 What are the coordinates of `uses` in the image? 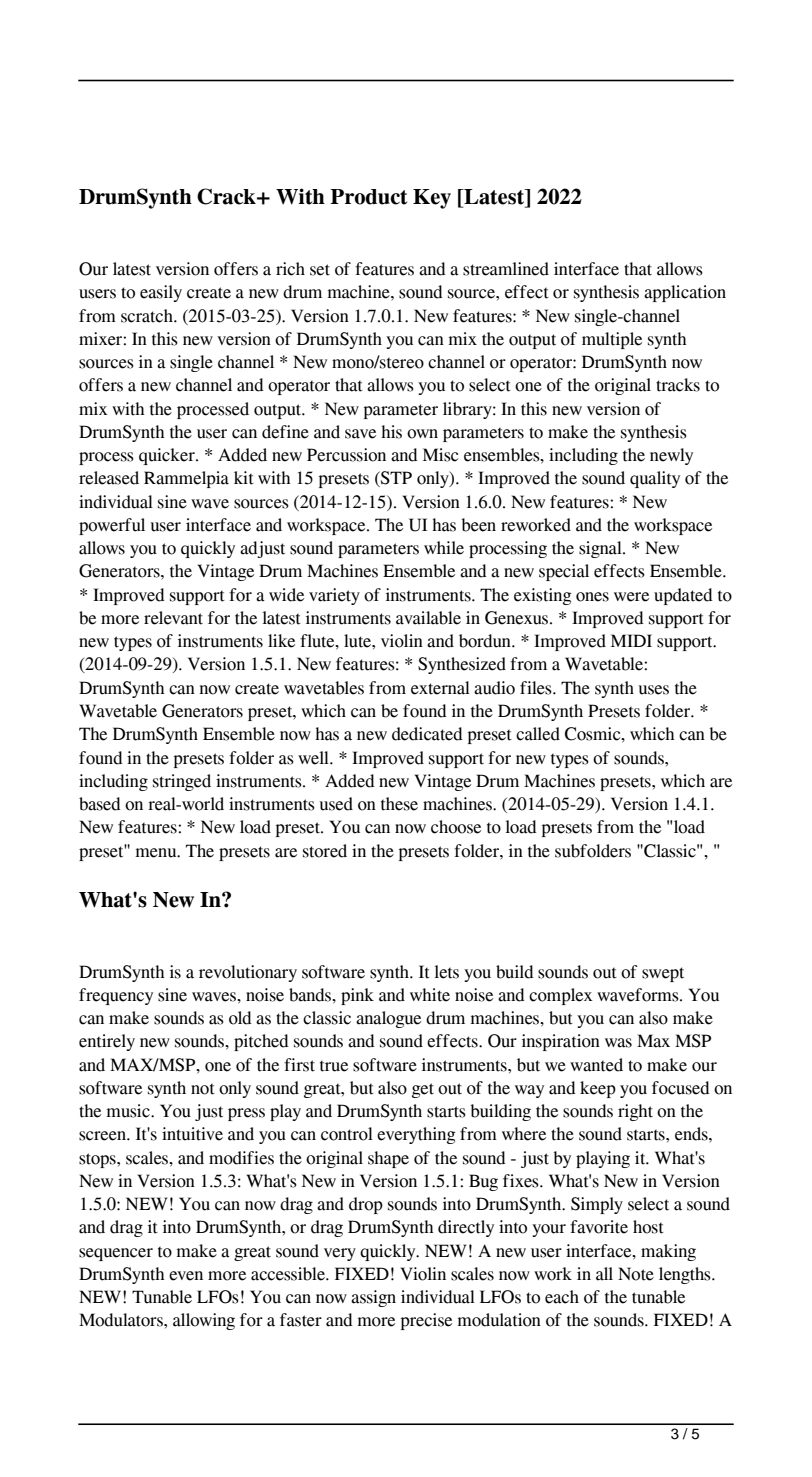 It's located at (654, 690).
